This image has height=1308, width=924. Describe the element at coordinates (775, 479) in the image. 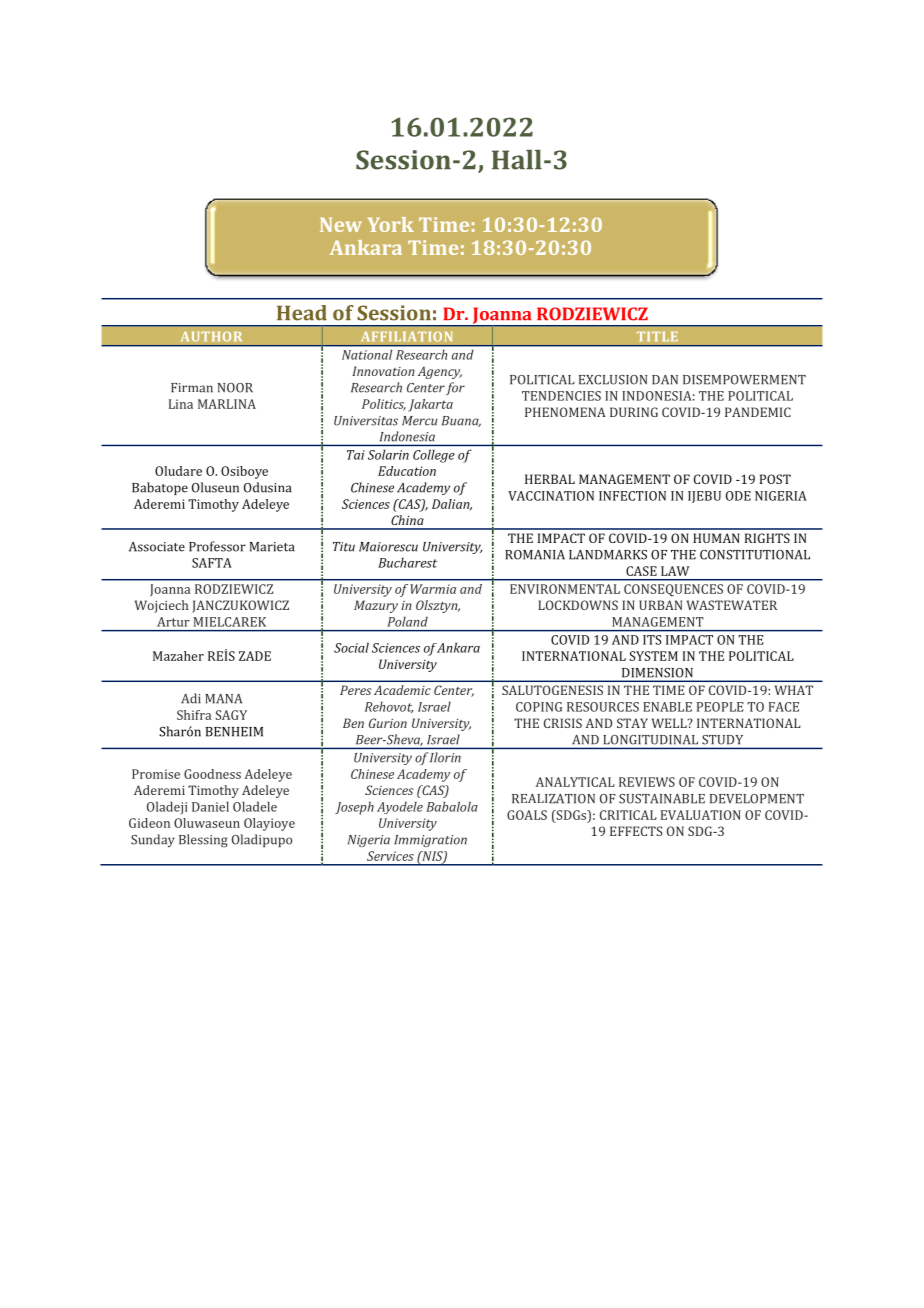

I see `POST` at that location.
